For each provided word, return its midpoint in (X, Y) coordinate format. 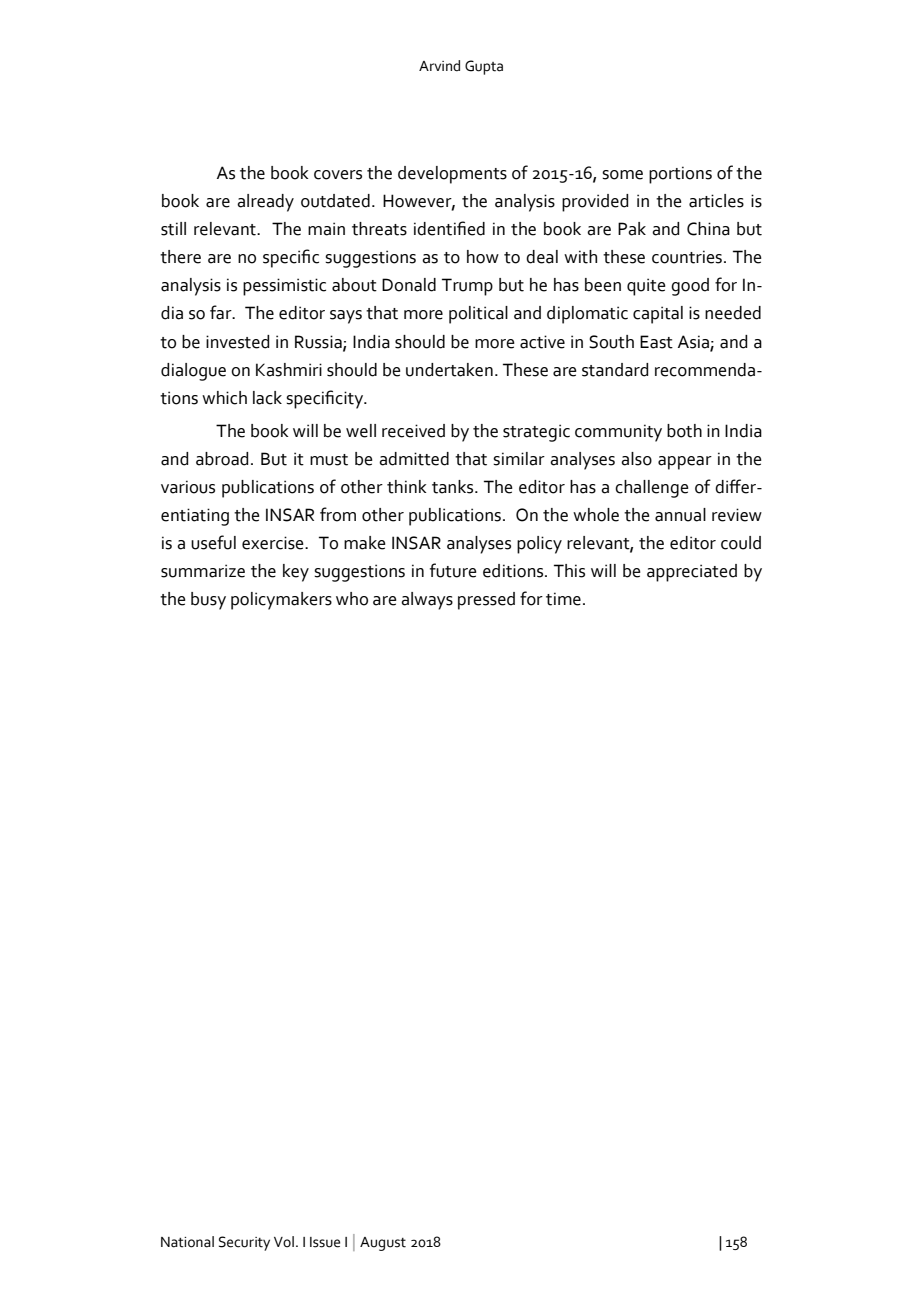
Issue (325, 1242)
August (383, 1244)
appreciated (692, 573)
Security (244, 1243)
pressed (486, 601)
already (265, 203)
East (656, 342)
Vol (284, 1242)
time (563, 599)
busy (208, 601)
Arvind (439, 65)
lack (267, 398)
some (622, 175)
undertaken (449, 370)
